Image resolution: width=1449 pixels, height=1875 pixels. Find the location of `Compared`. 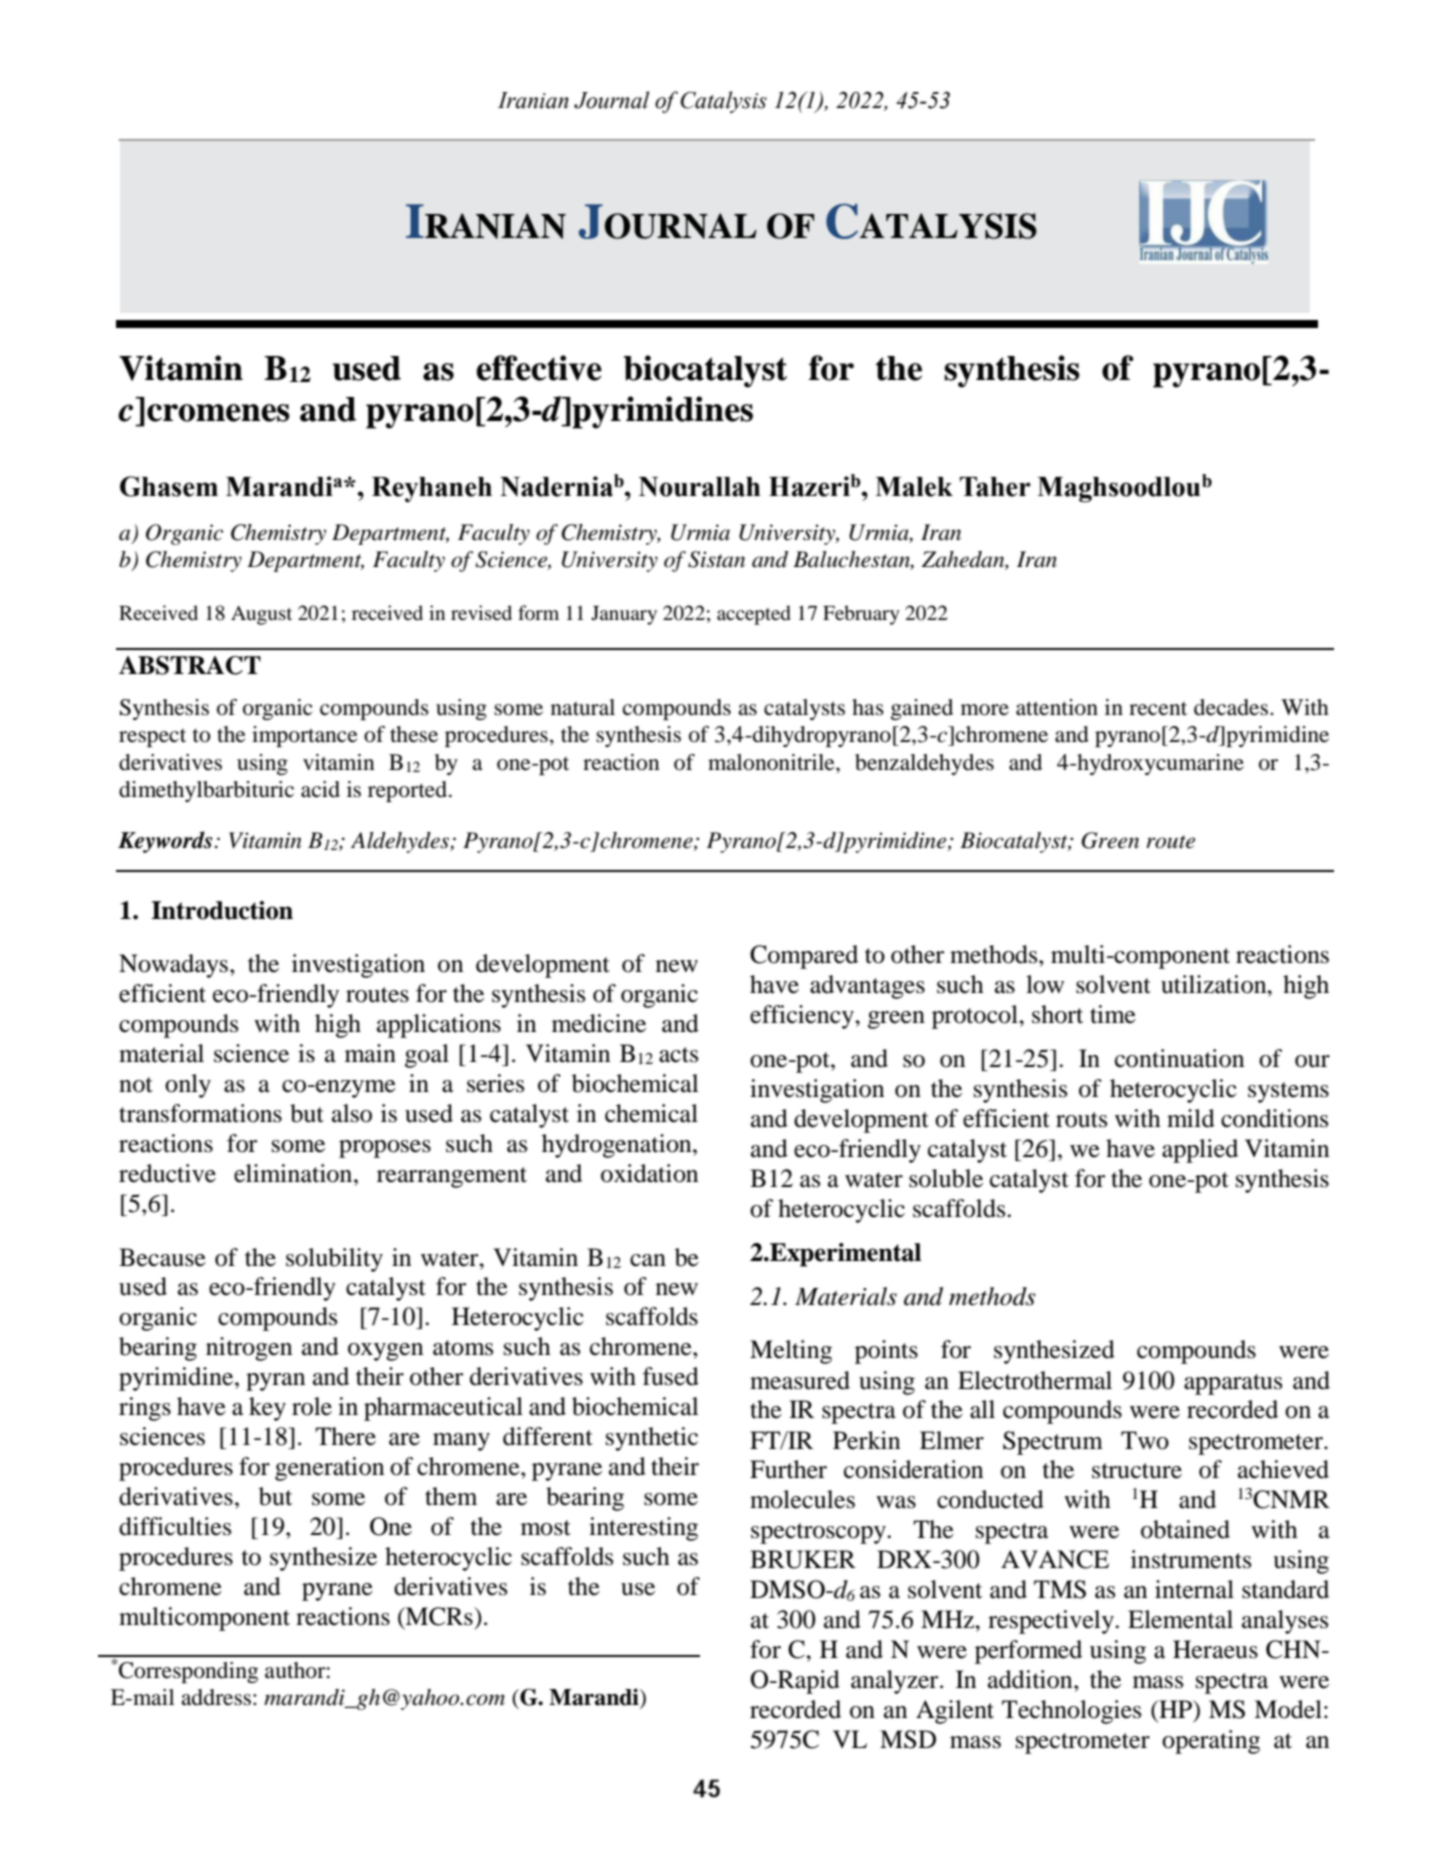

Compared is located at coordinates (804, 957).
